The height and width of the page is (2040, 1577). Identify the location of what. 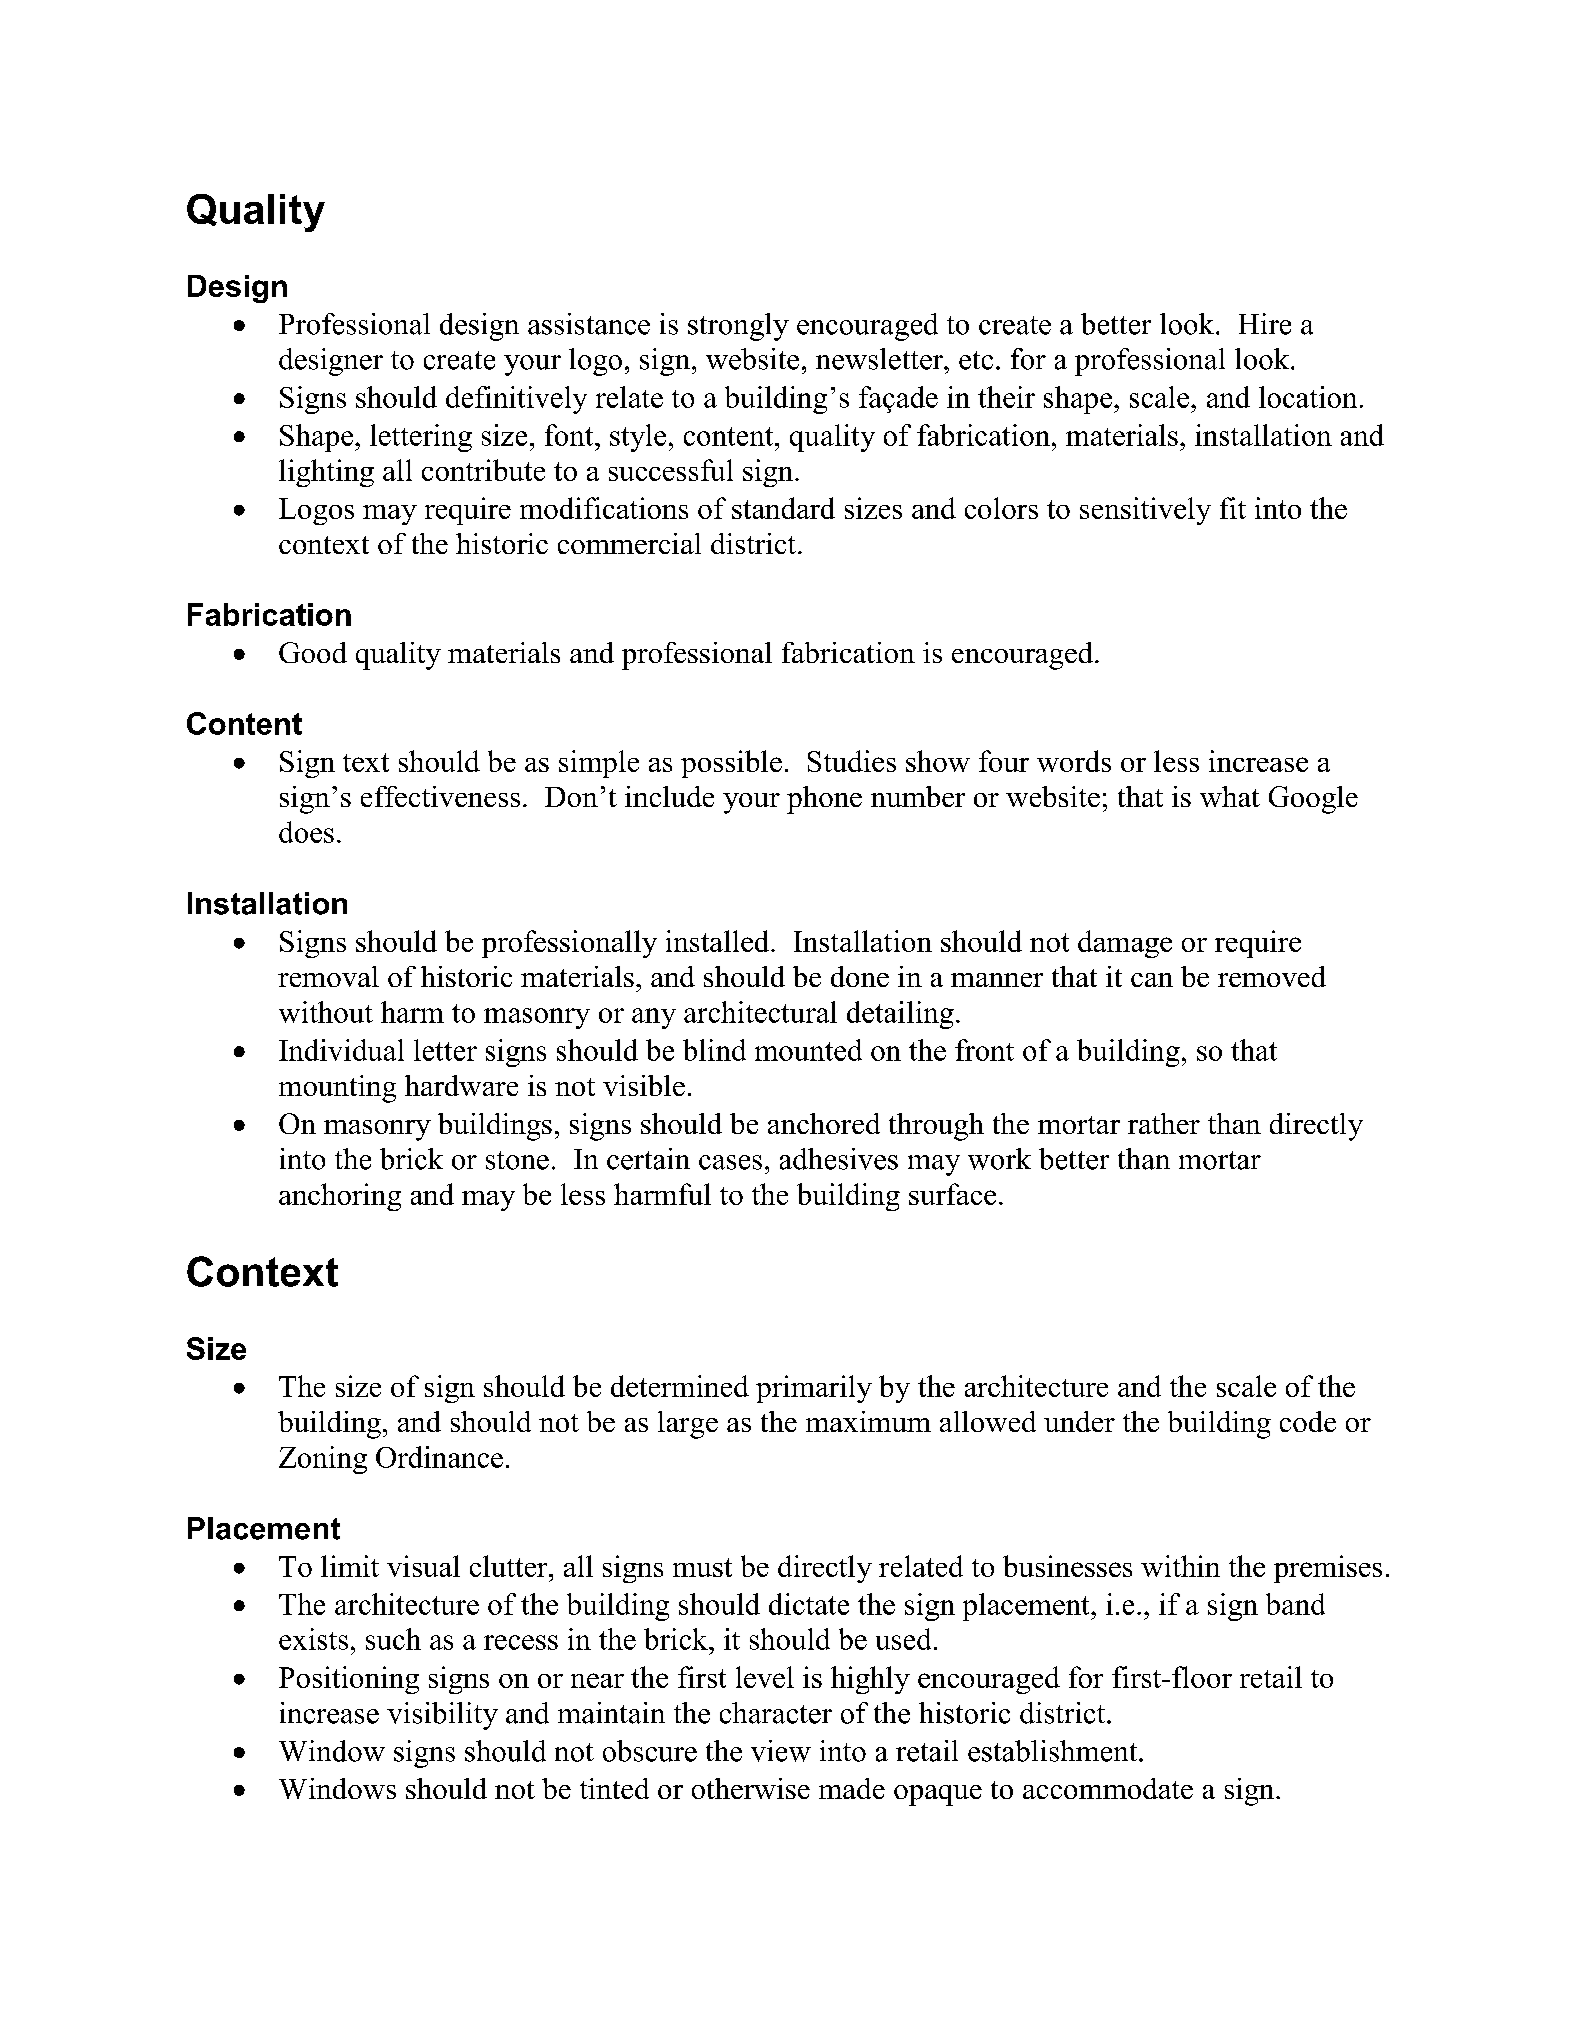
(1230, 796).
